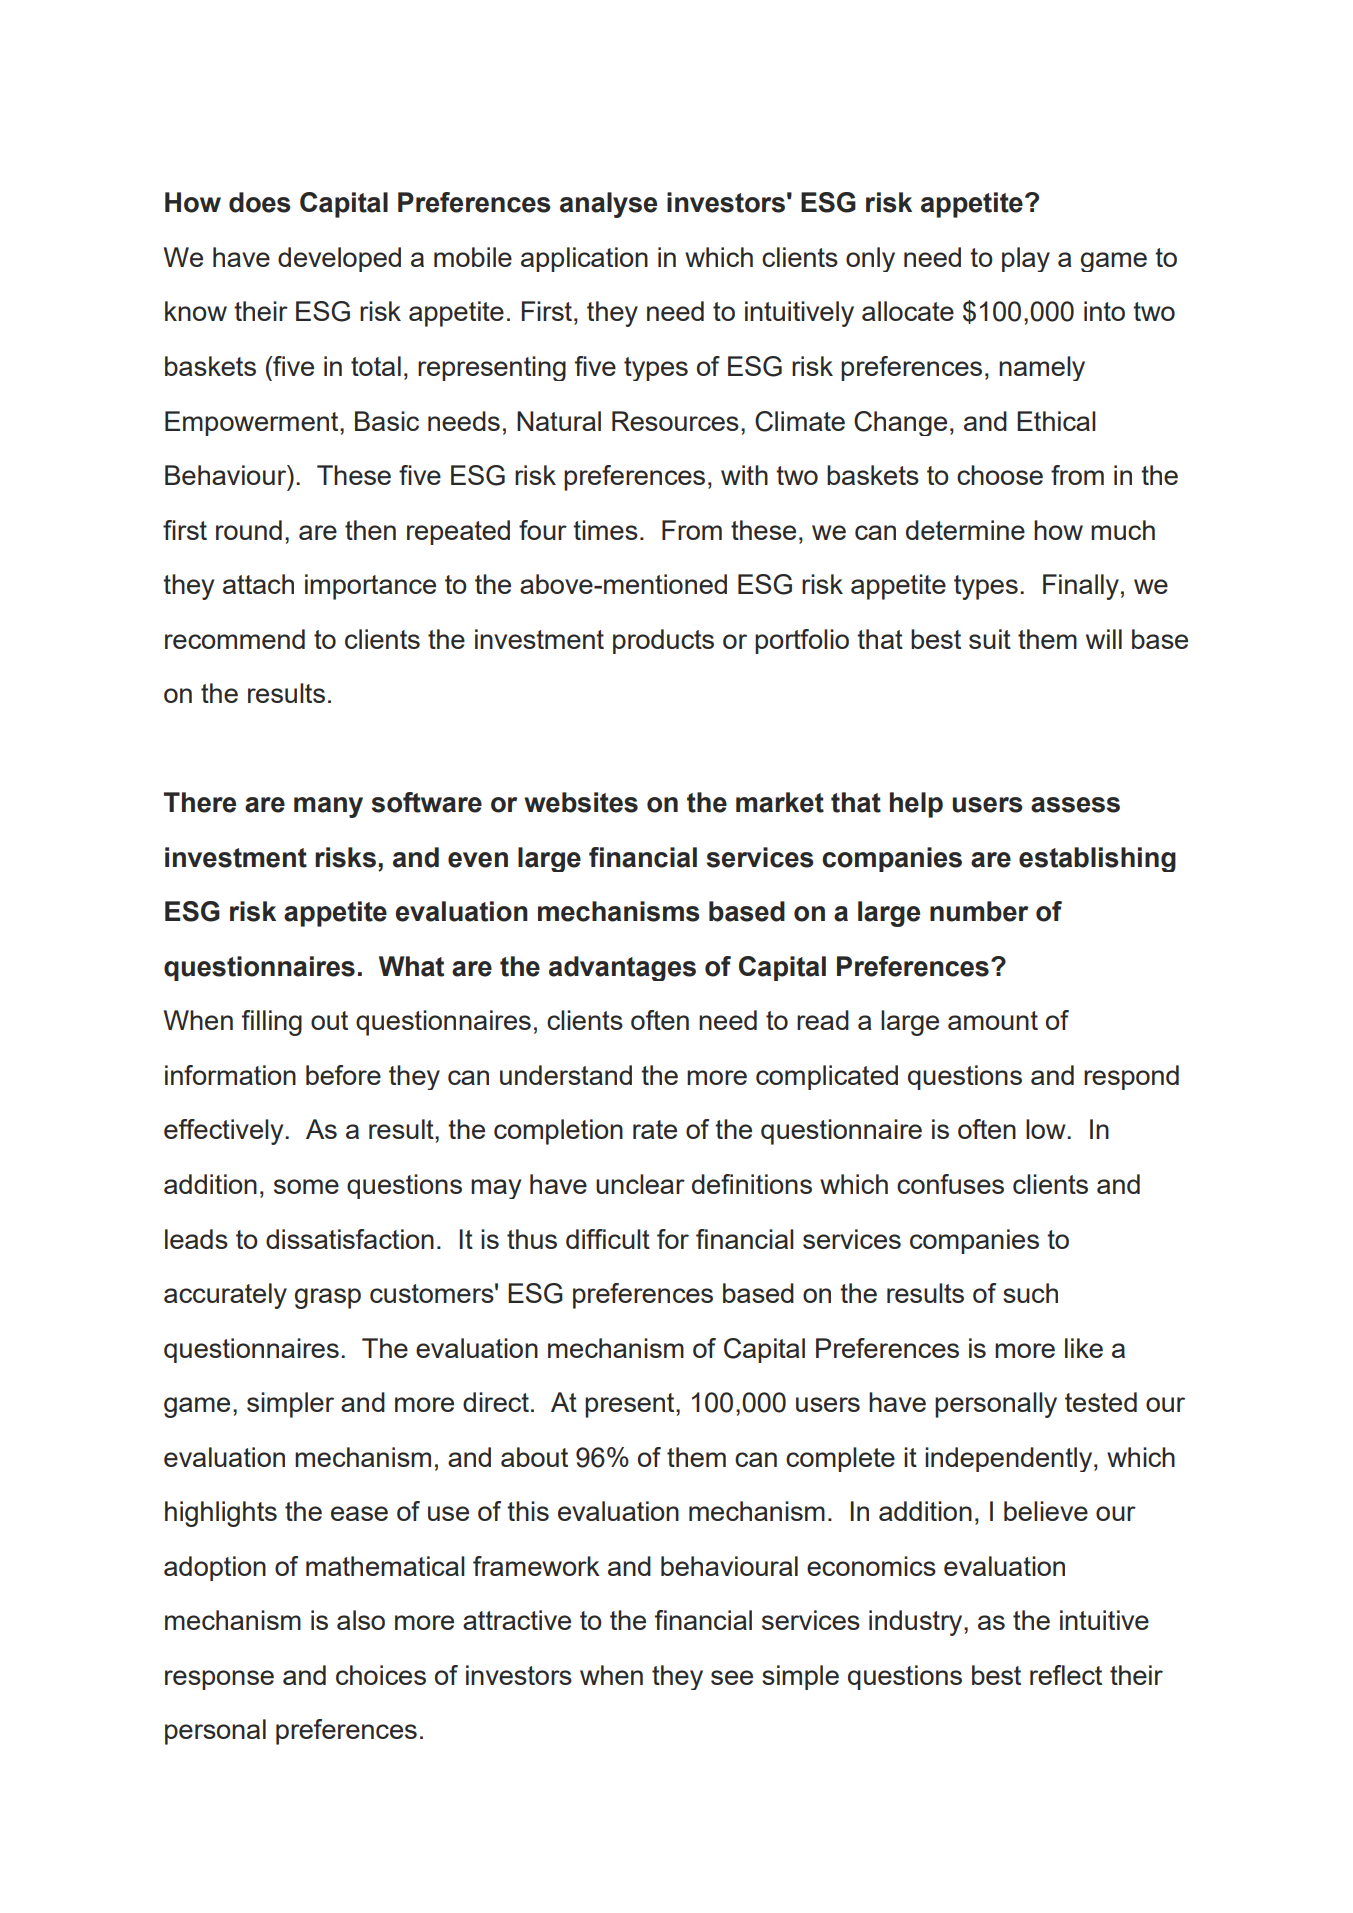 This page has height=1913, width=1353. What do you see at coordinates (608, 205) in the page?
I see `analyse` at bounding box center [608, 205].
